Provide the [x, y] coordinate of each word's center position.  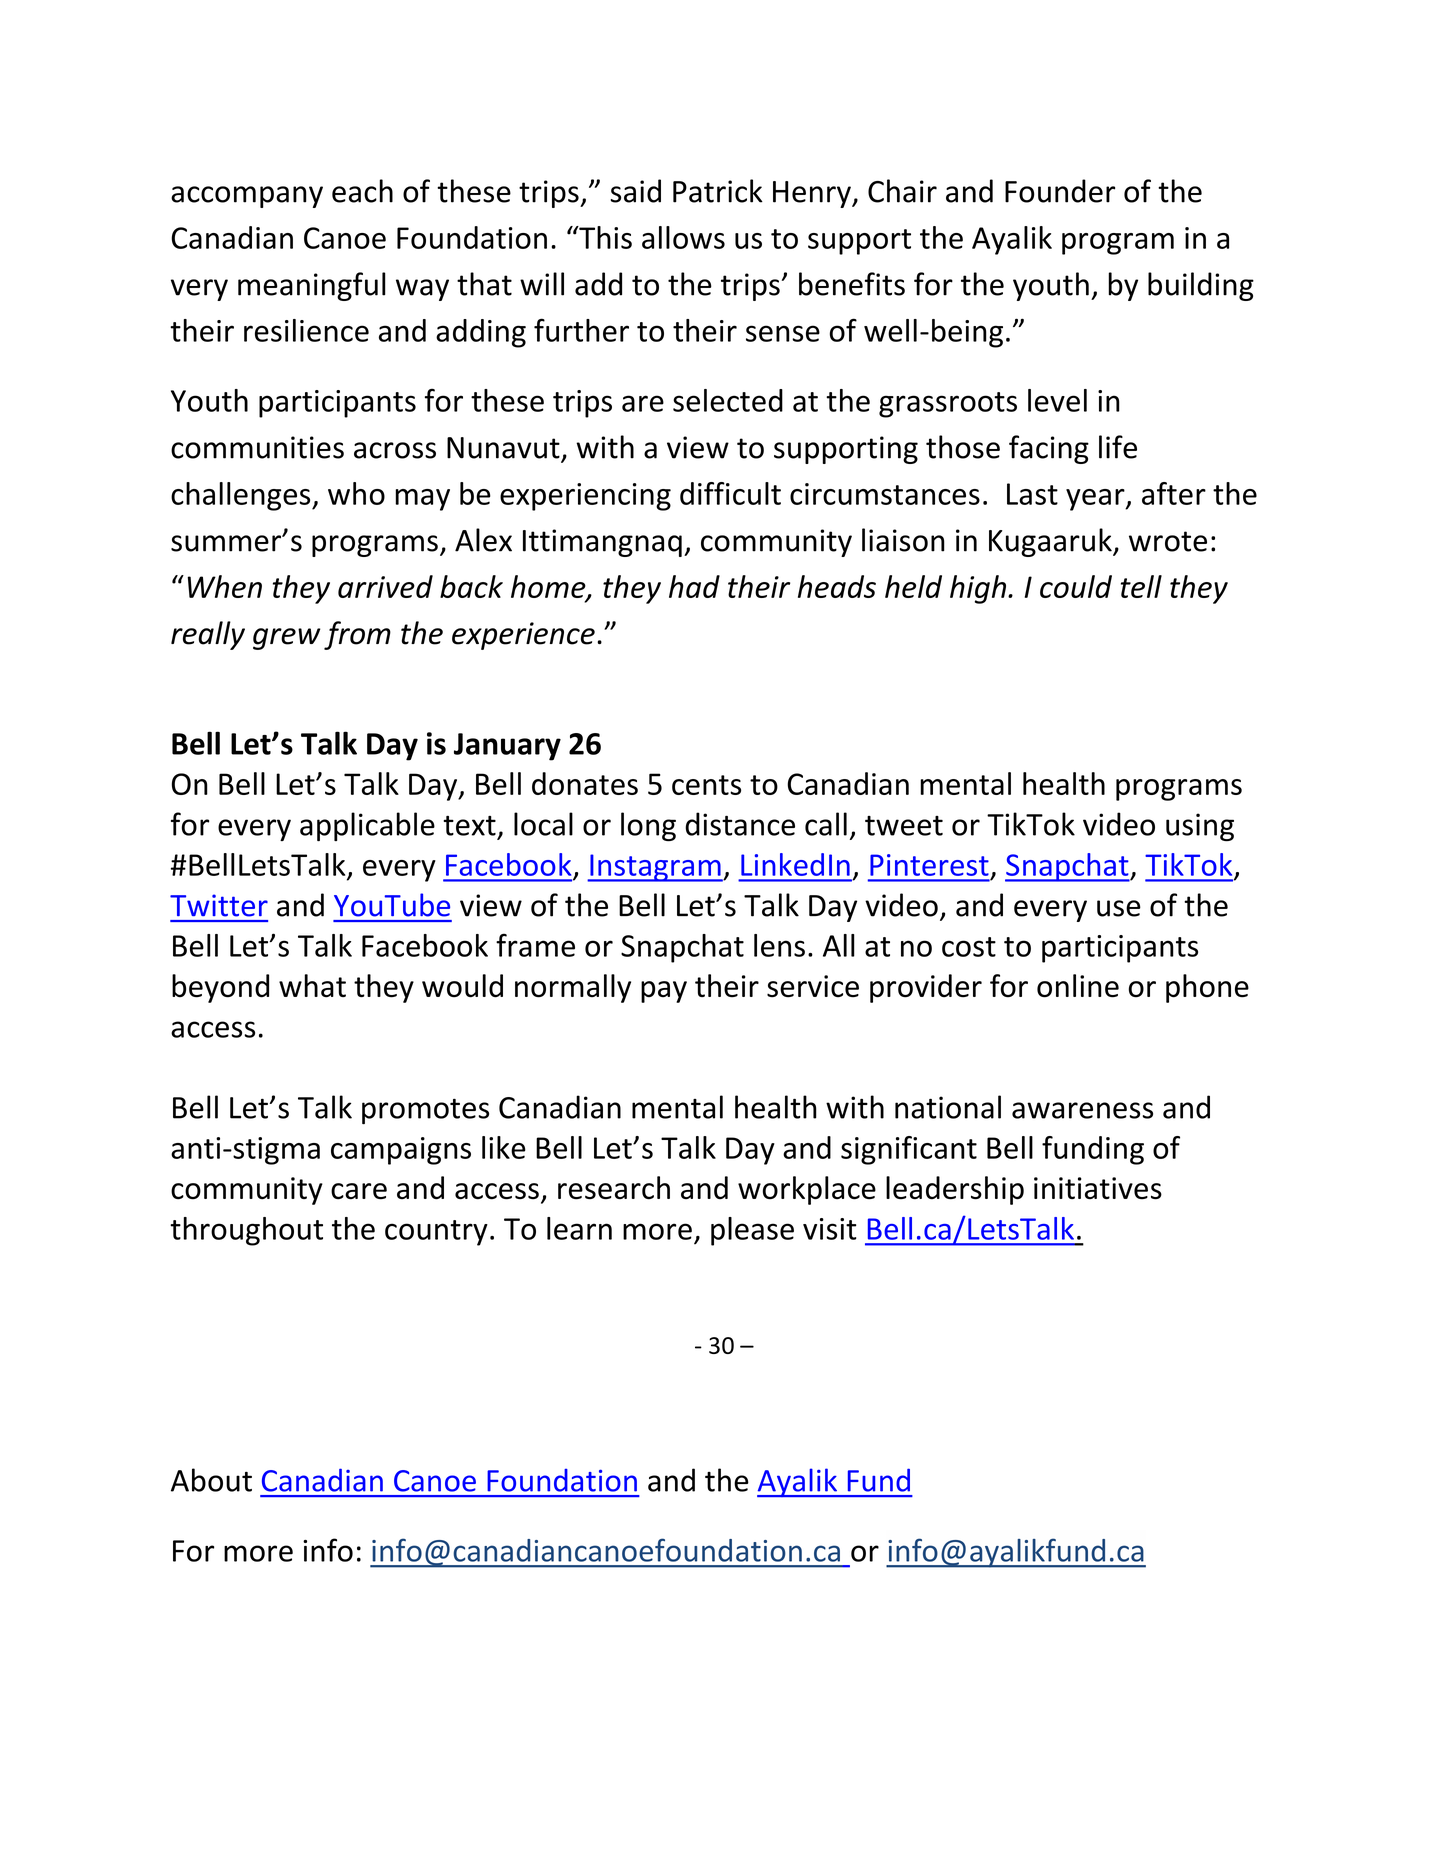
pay [664, 992]
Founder [1060, 191]
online [1078, 986]
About [211, 1480]
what [312, 986]
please [752, 1231]
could [1076, 586]
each [362, 191]
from [357, 635]
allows [683, 237]
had [694, 586]
